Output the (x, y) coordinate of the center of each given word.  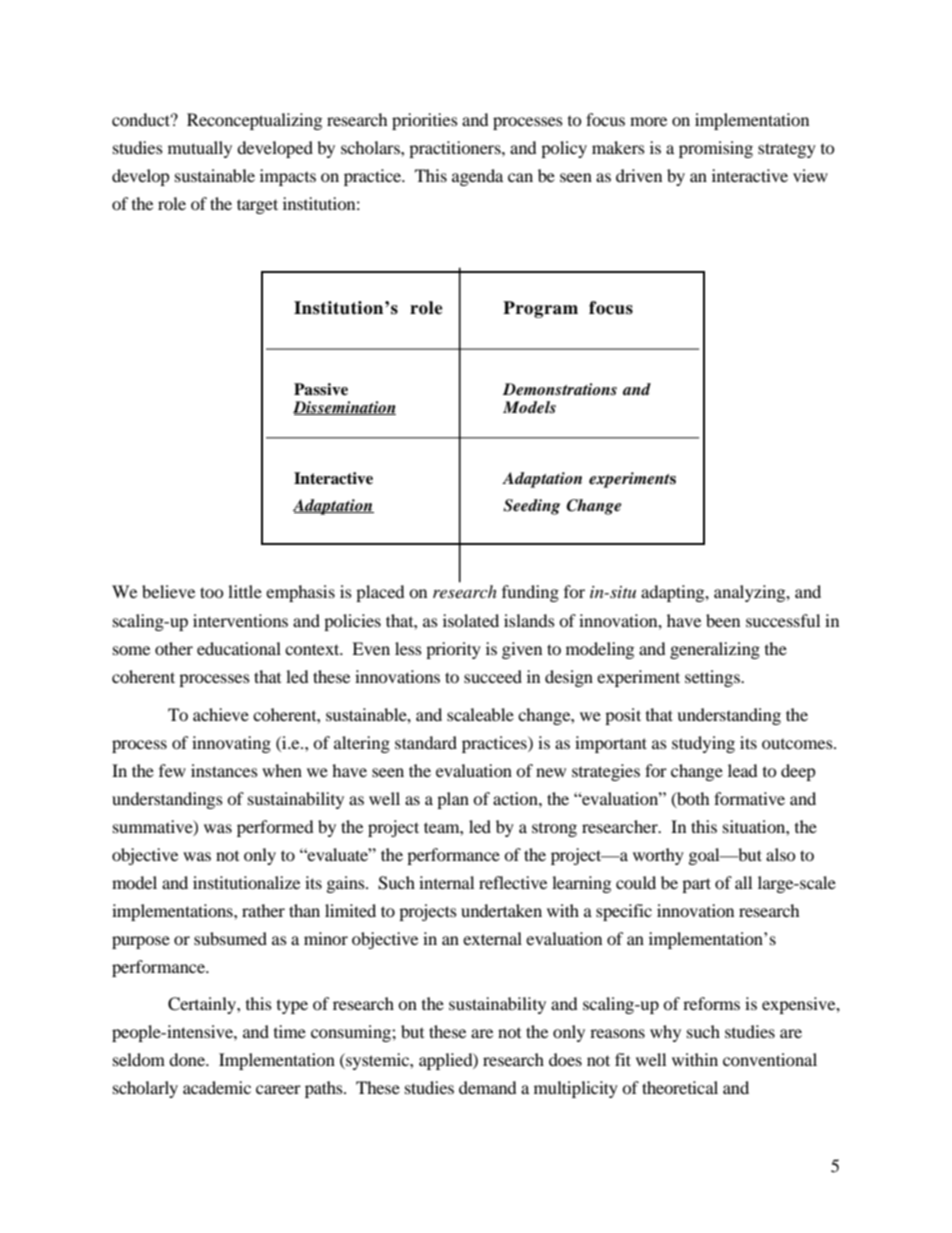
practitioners (456, 149)
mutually (200, 149)
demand (488, 1087)
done (188, 1059)
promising (716, 149)
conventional (770, 1059)
